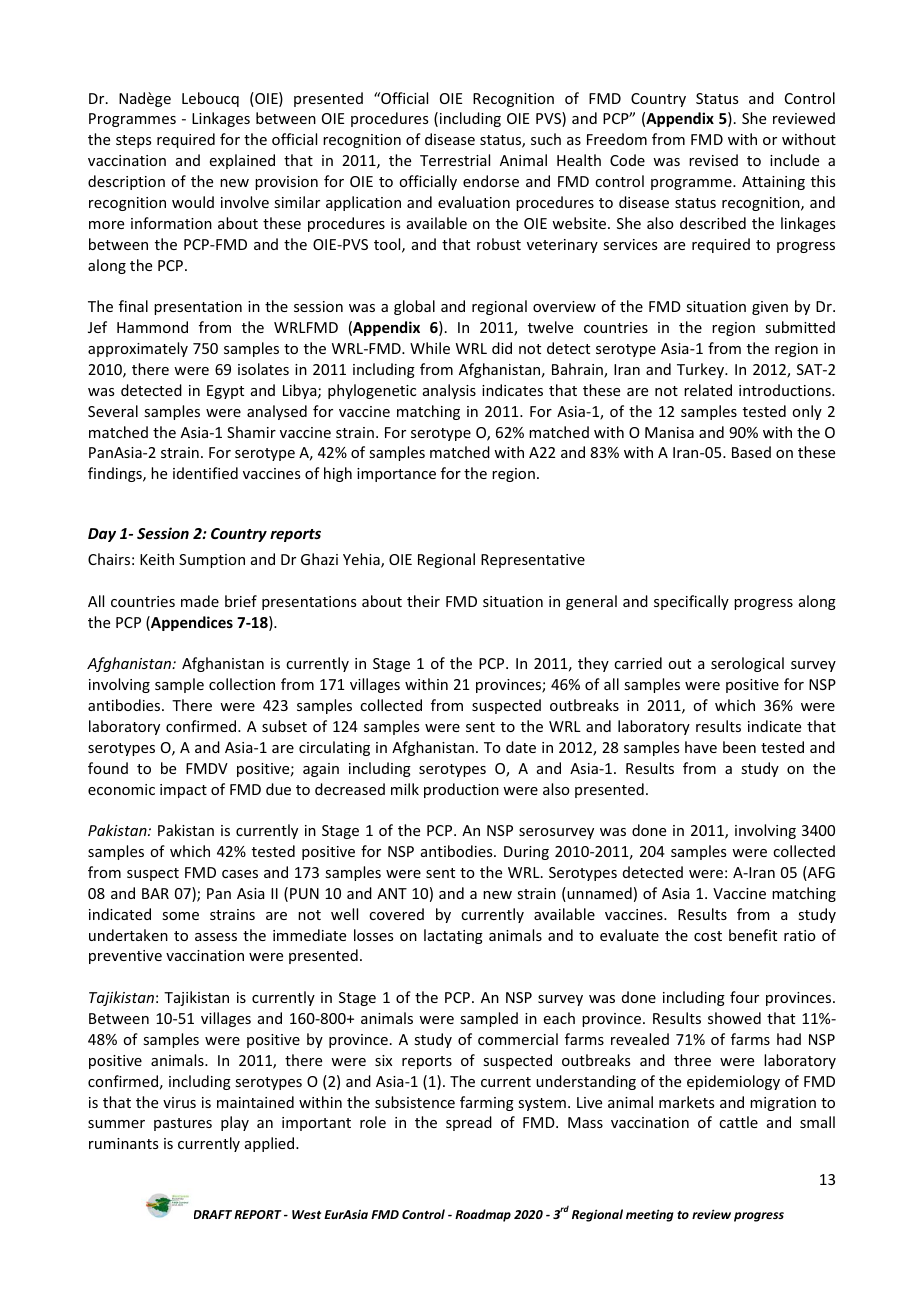  Describe the element at coordinates (747, 664) in the document. I see `serological` at that location.
